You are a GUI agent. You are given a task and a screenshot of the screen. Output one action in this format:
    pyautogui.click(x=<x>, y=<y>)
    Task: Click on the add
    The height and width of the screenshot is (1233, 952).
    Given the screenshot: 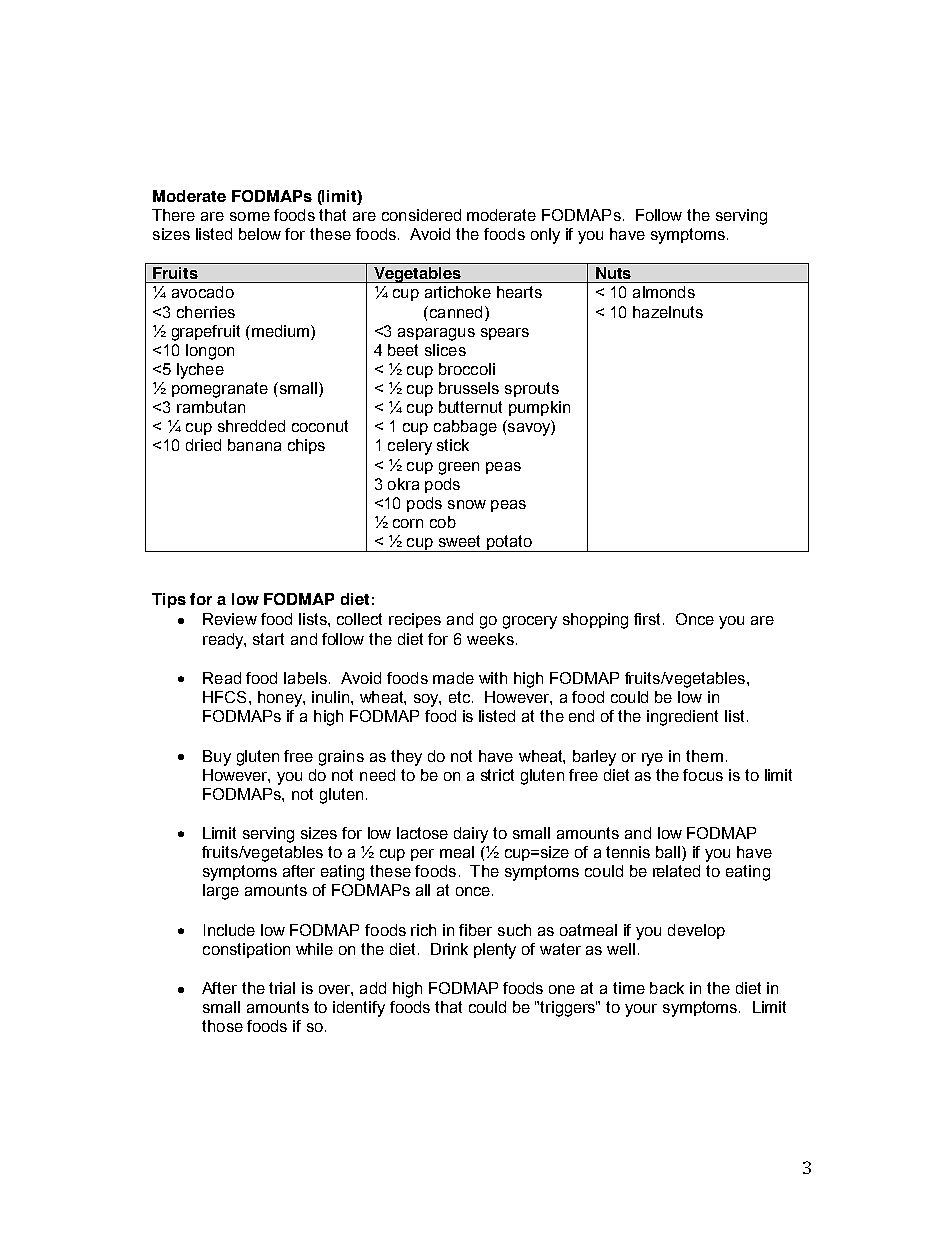 What is the action you would take?
    pyautogui.click(x=373, y=988)
